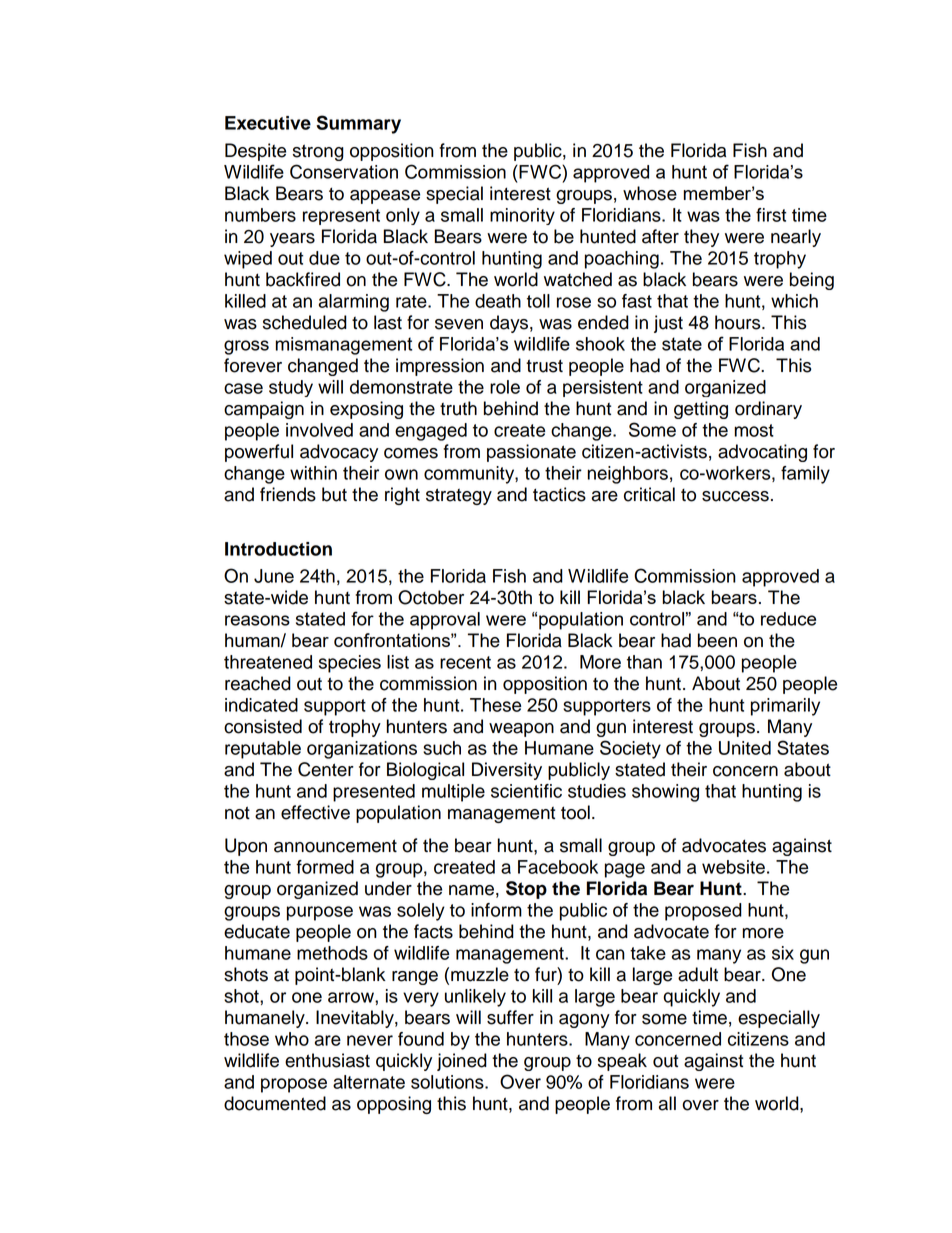 The image size is (952, 1233). Describe the element at coordinates (505, 387) in the page. I see `role` at that location.
